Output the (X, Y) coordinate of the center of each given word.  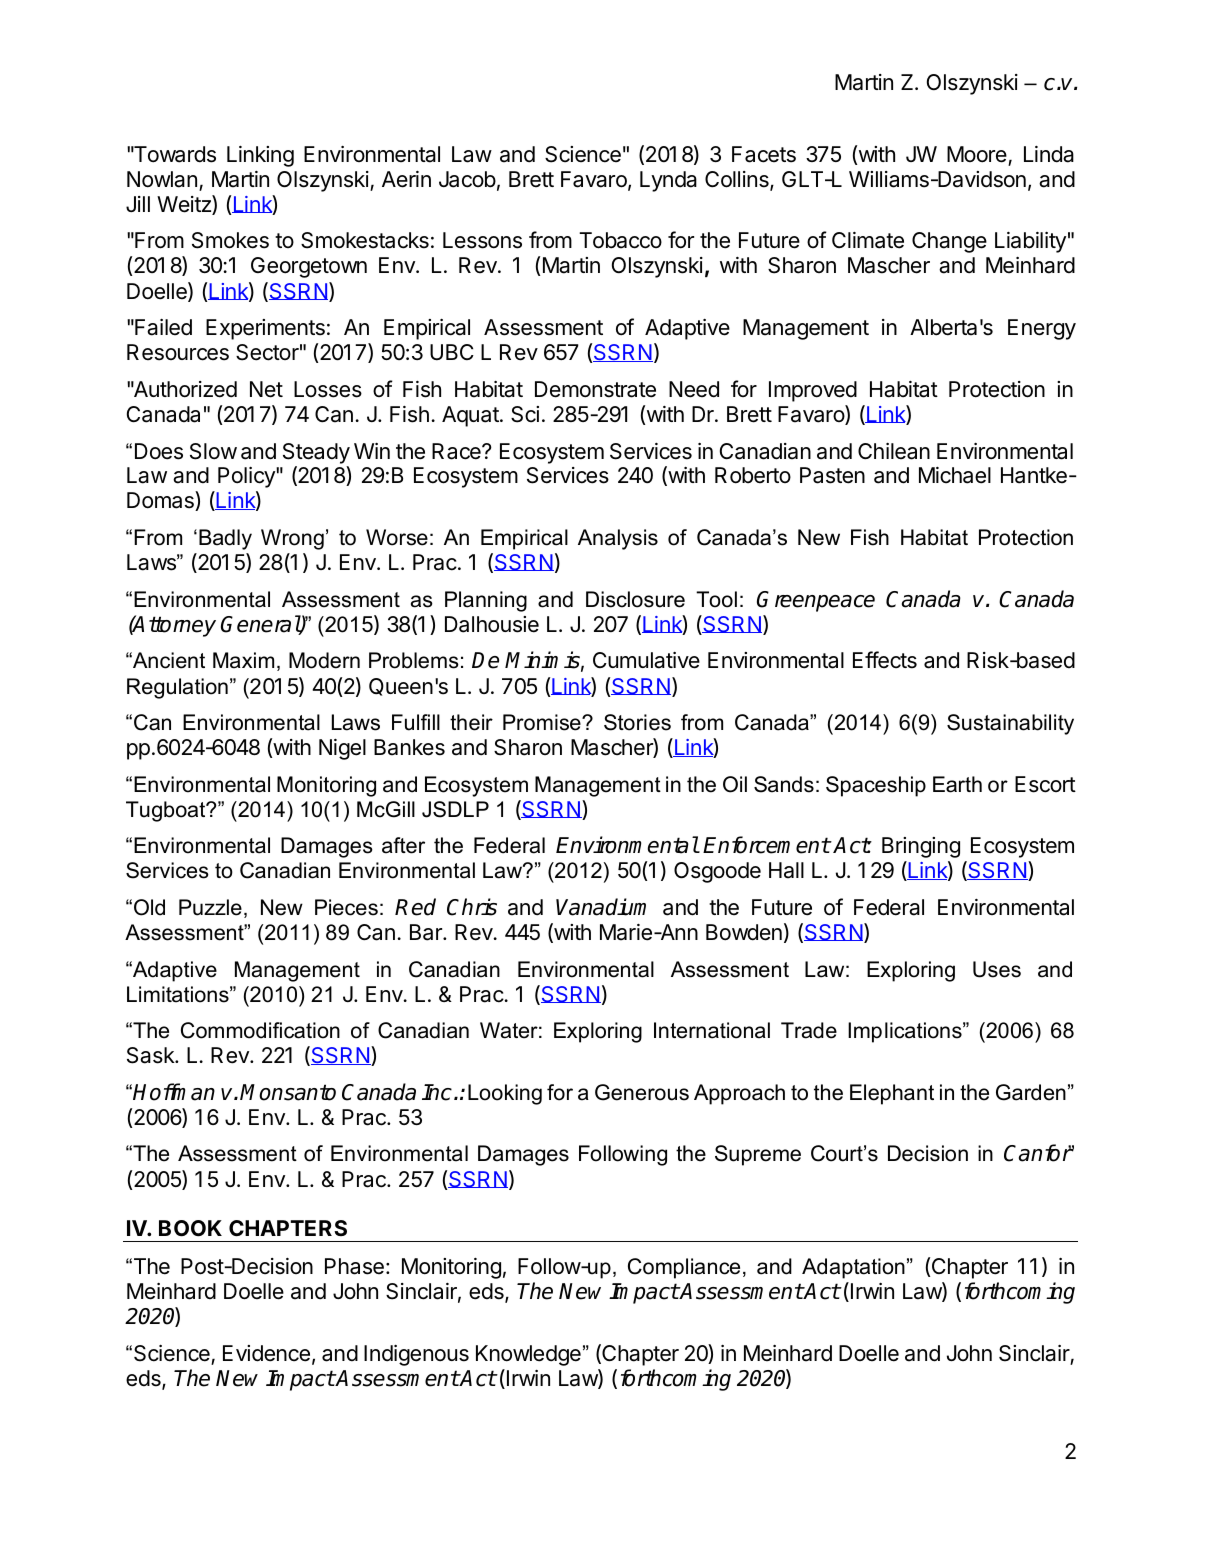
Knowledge (528, 1355)
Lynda (668, 181)
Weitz (185, 205)
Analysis (618, 539)
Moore (977, 154)
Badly (225, 539)
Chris (472, 907)
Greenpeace (816, 601)
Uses (997, 969)
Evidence (266, 1353)
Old (149, 907)
